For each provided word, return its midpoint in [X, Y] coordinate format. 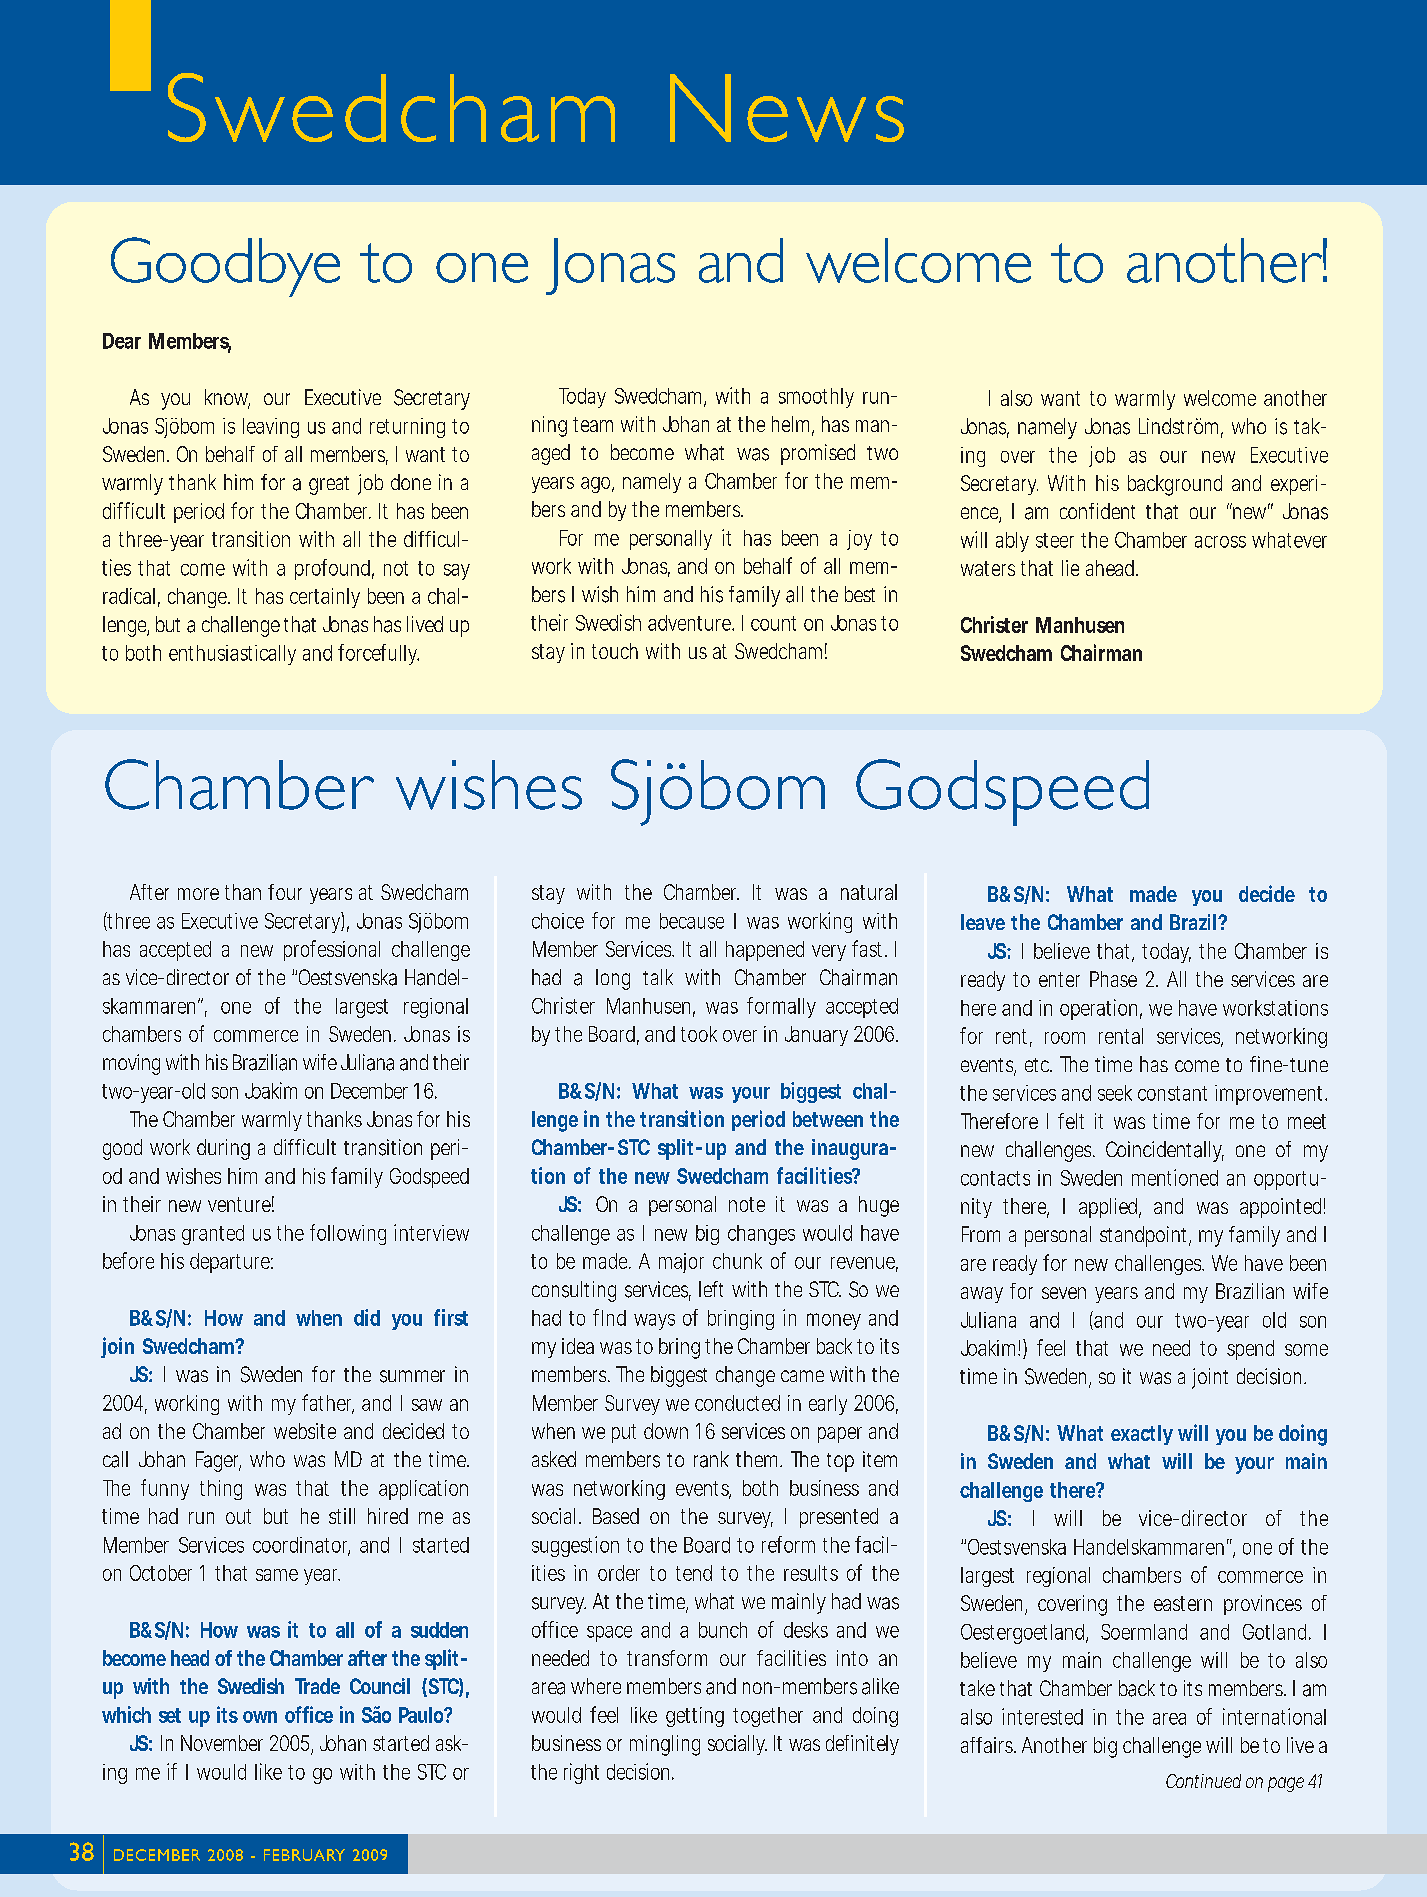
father [328, 1403]
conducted [737, 1403]
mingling [665, 1745]
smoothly [816, 398]
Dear [122, 341]
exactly [1142, 1435]
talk [658, 977]
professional [332, 950]
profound [332, 569]
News [787, 108]
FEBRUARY [304, 1855]
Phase [1113, 979]
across [1220, 542]
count [773, 623]
